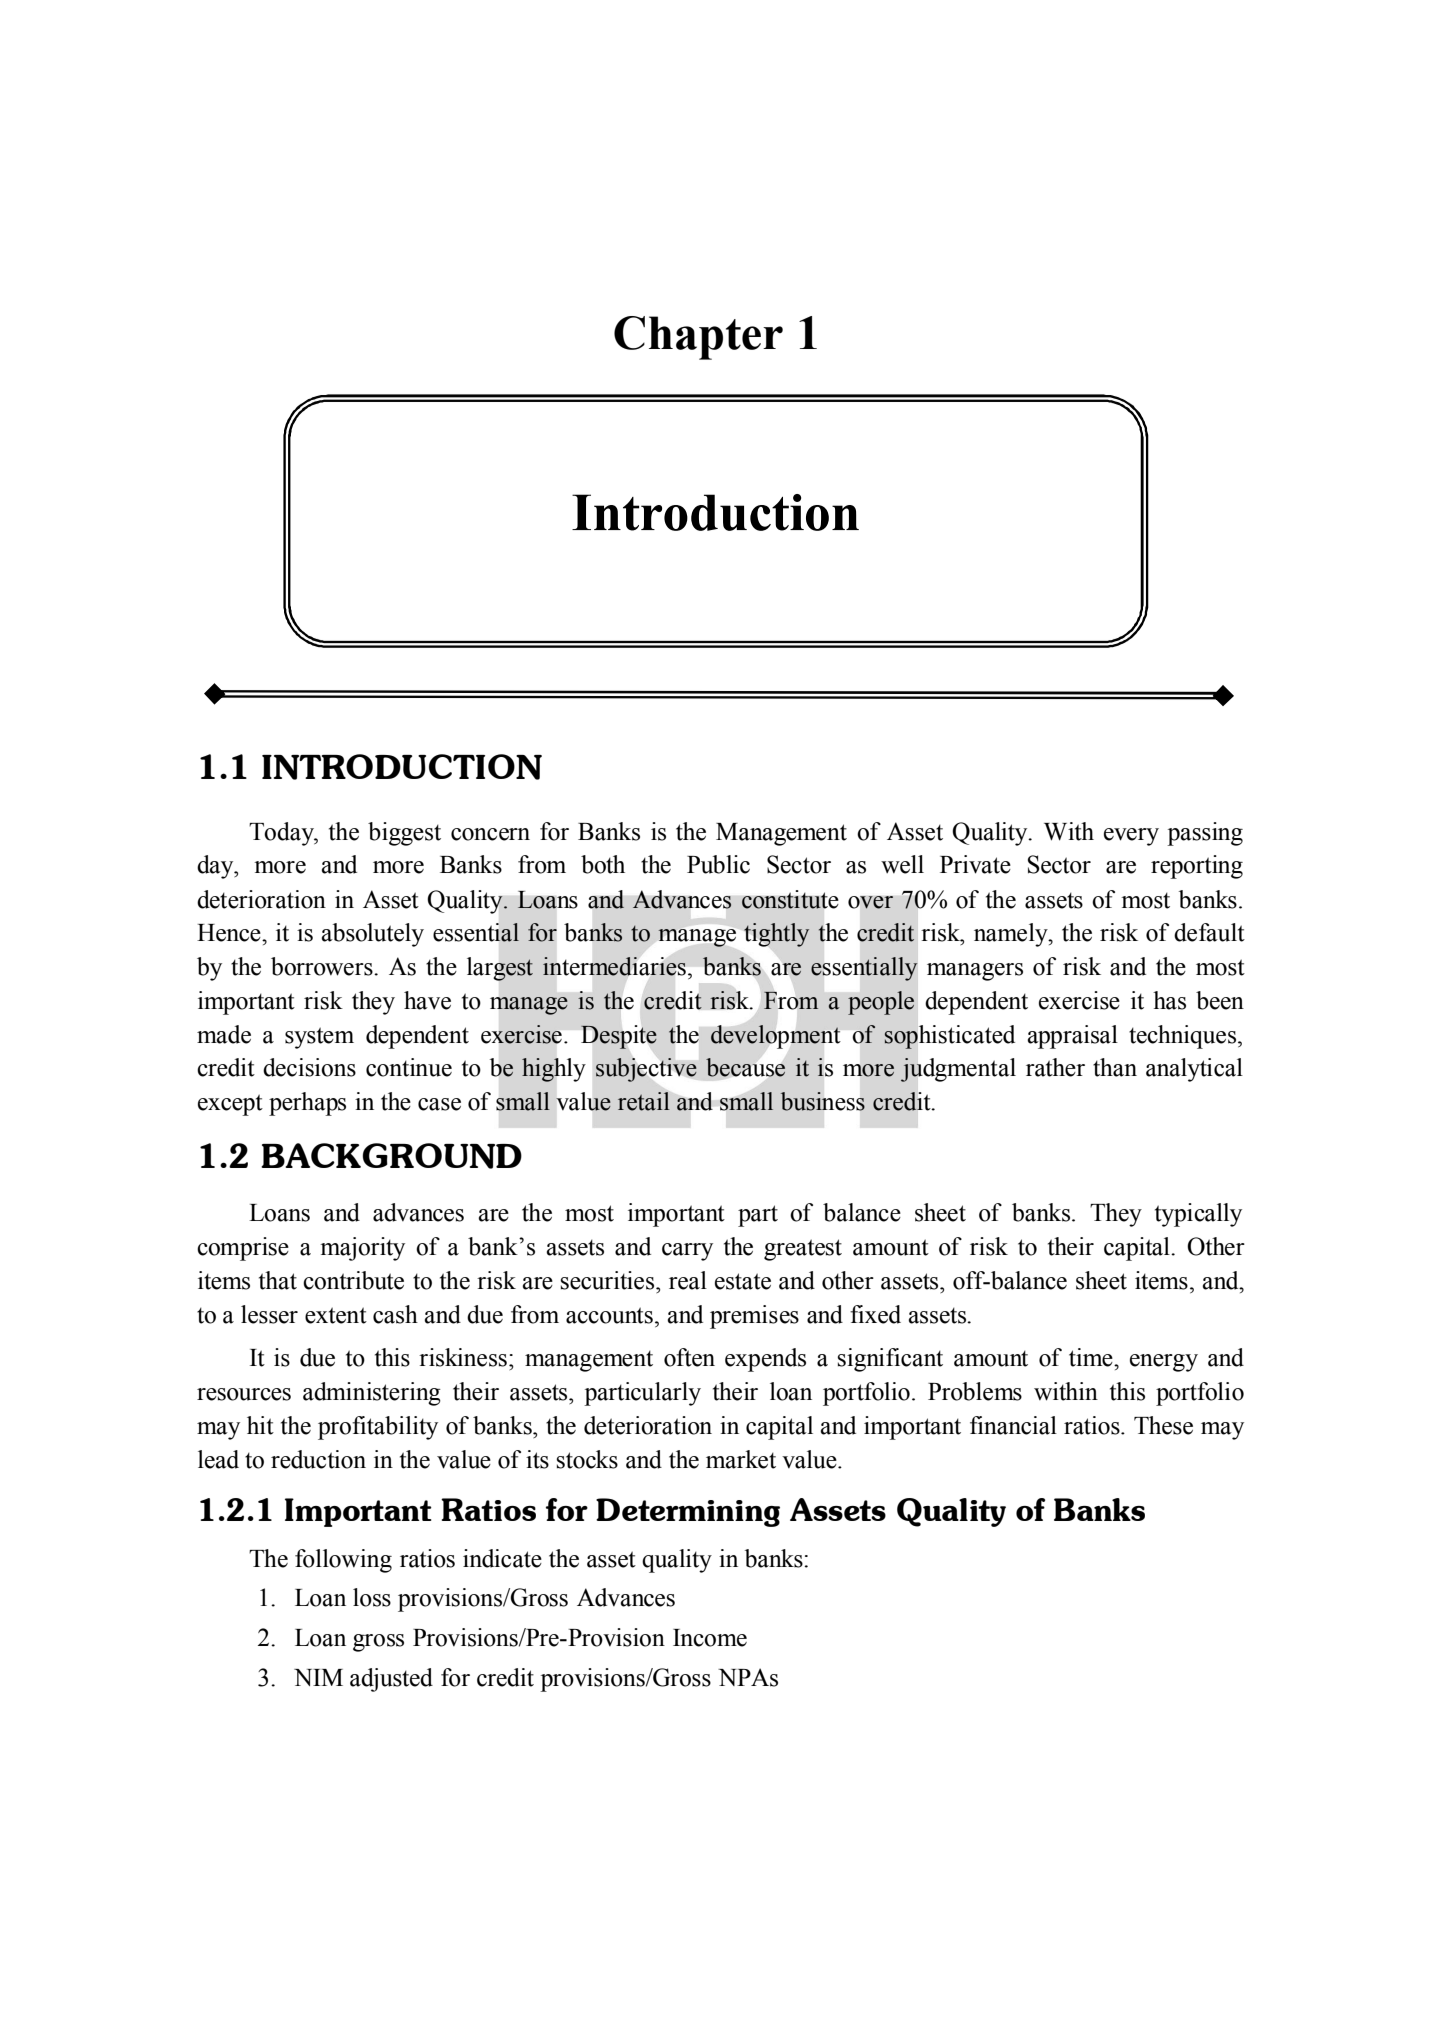  Describe the element at coordinates (372, 1394) in the screenshot. I see `administering` at that location.
